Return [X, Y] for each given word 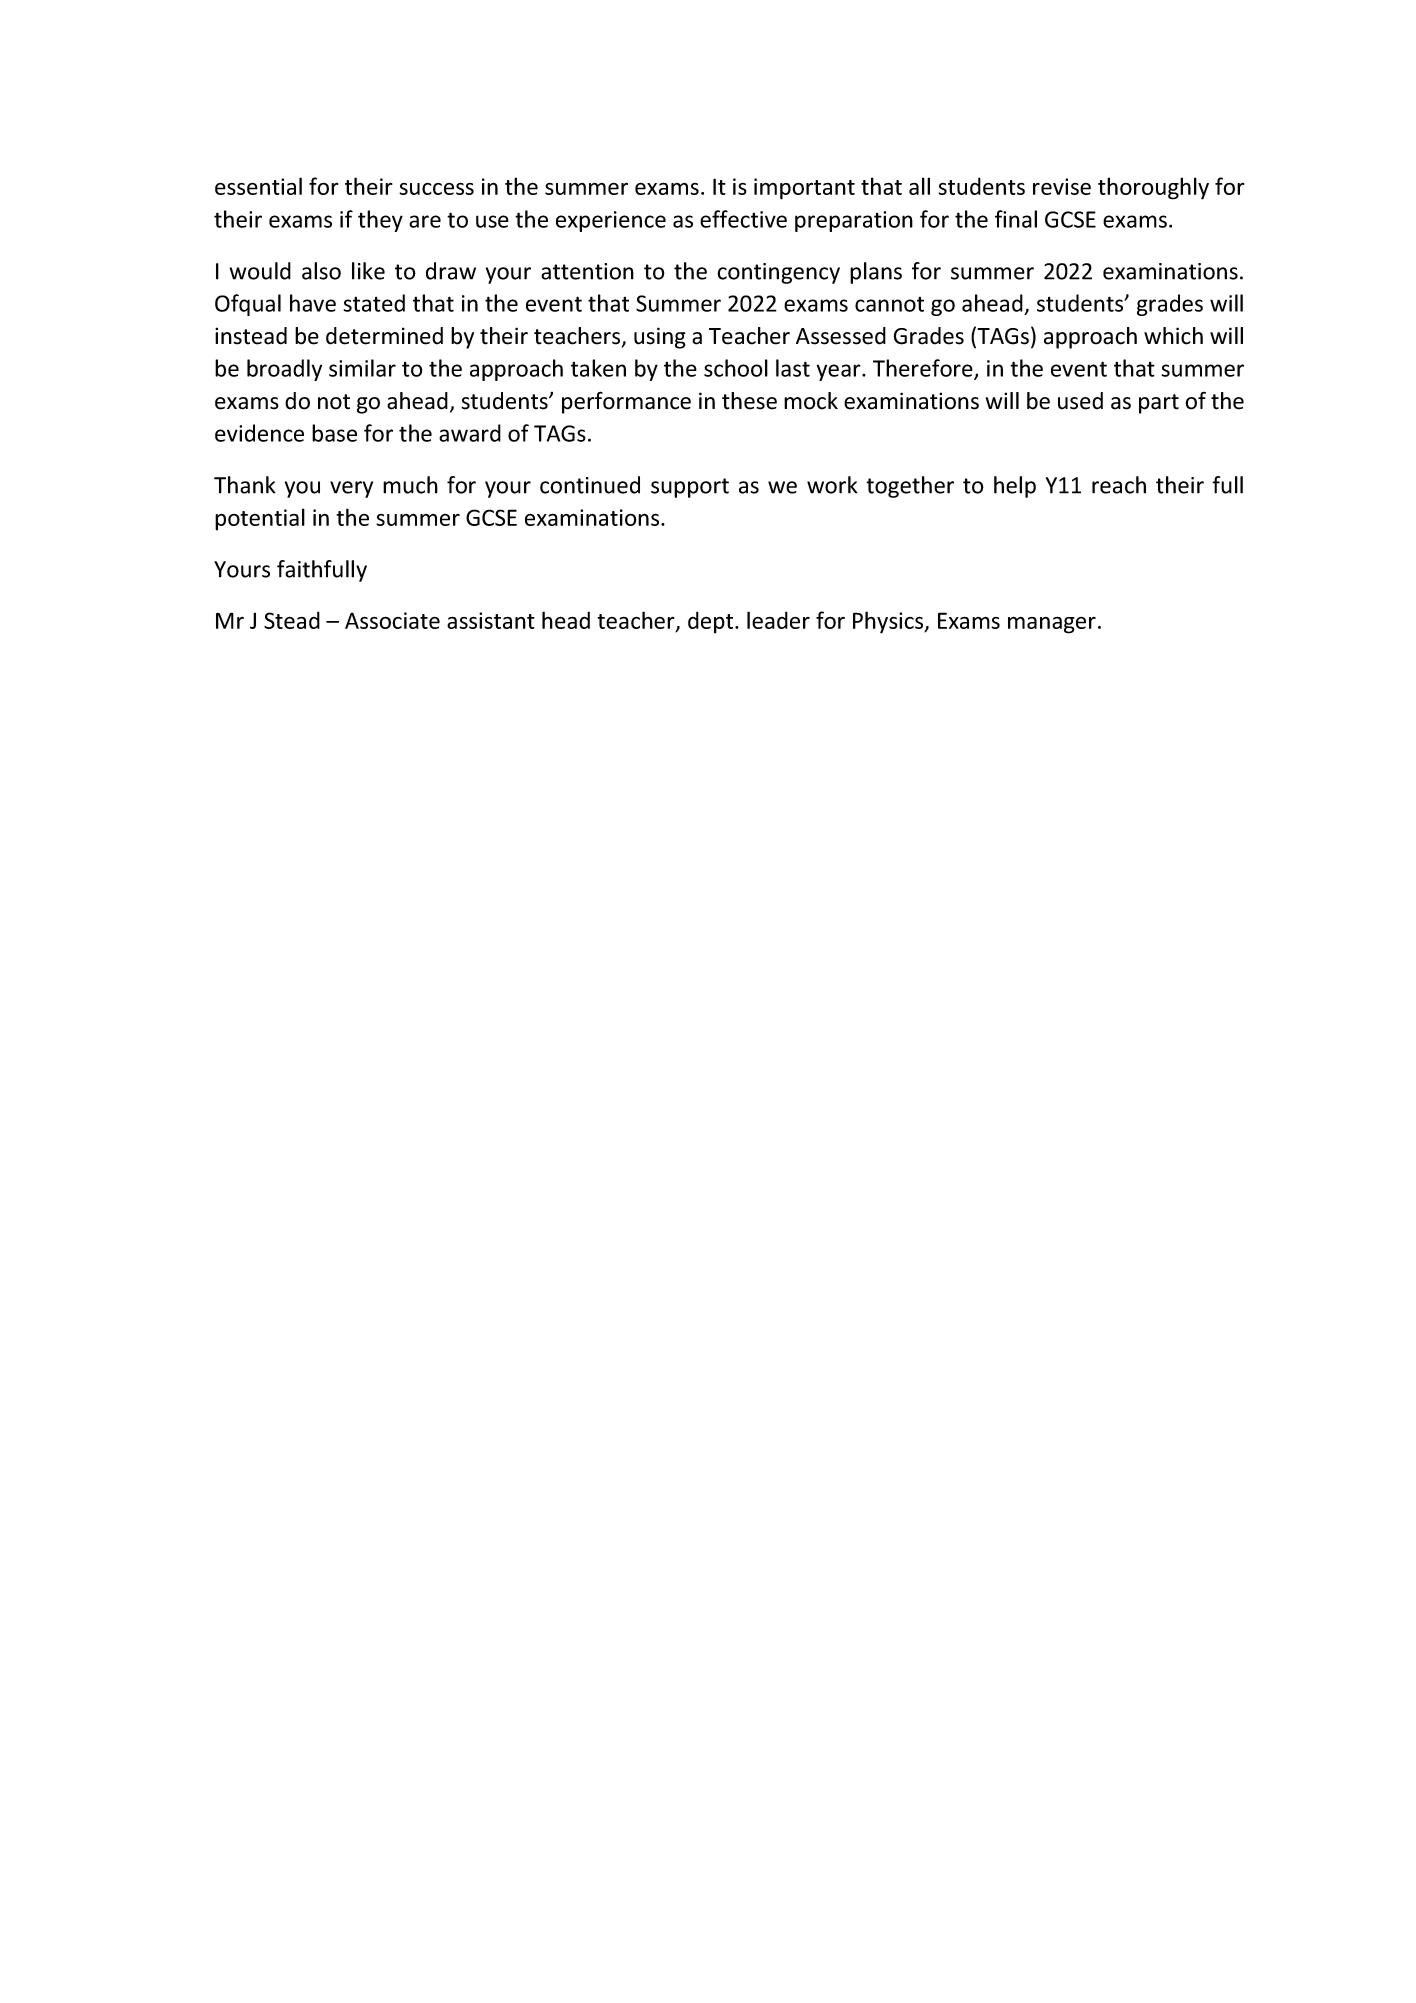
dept [712, 622]
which [1173, 336]
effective [743, 219]
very [351, 489]
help [1015, 487]
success [436, 188]
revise [1062, 186]
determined [384, 336]
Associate [392, 620]
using [660, 338]
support [690, 488]
